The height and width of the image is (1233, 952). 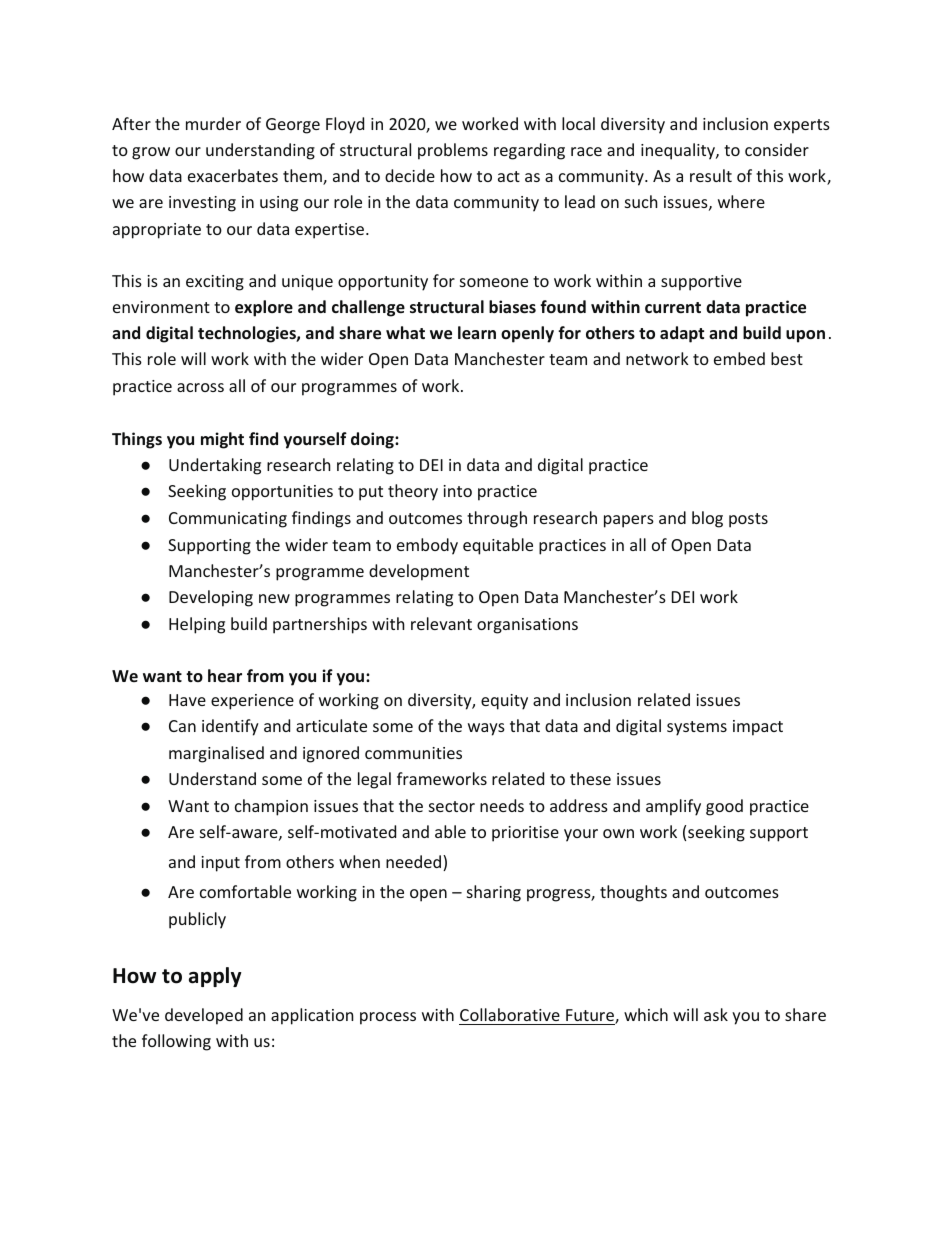 I want to click on developed, so click(x=204, y=1016).
